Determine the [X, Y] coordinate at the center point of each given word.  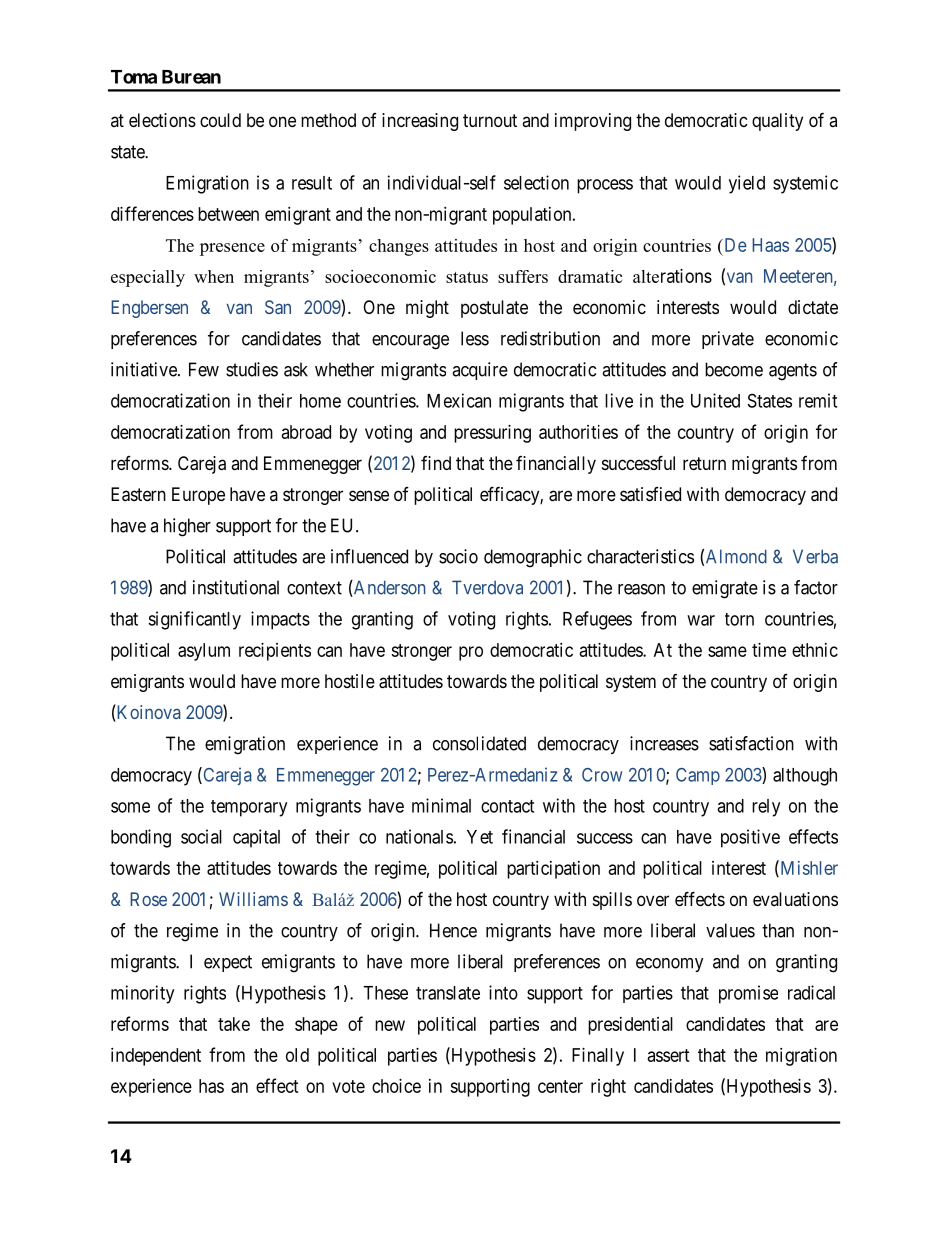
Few [204, 369]
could [220, 120]
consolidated [479, 743]
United [715, 400]
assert [669, 1055]
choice [396, 1086]
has [211, 1086]
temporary [249, 808]
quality [777, 122]
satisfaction [751, 743]
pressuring [492, 434]
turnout [490, 120]
